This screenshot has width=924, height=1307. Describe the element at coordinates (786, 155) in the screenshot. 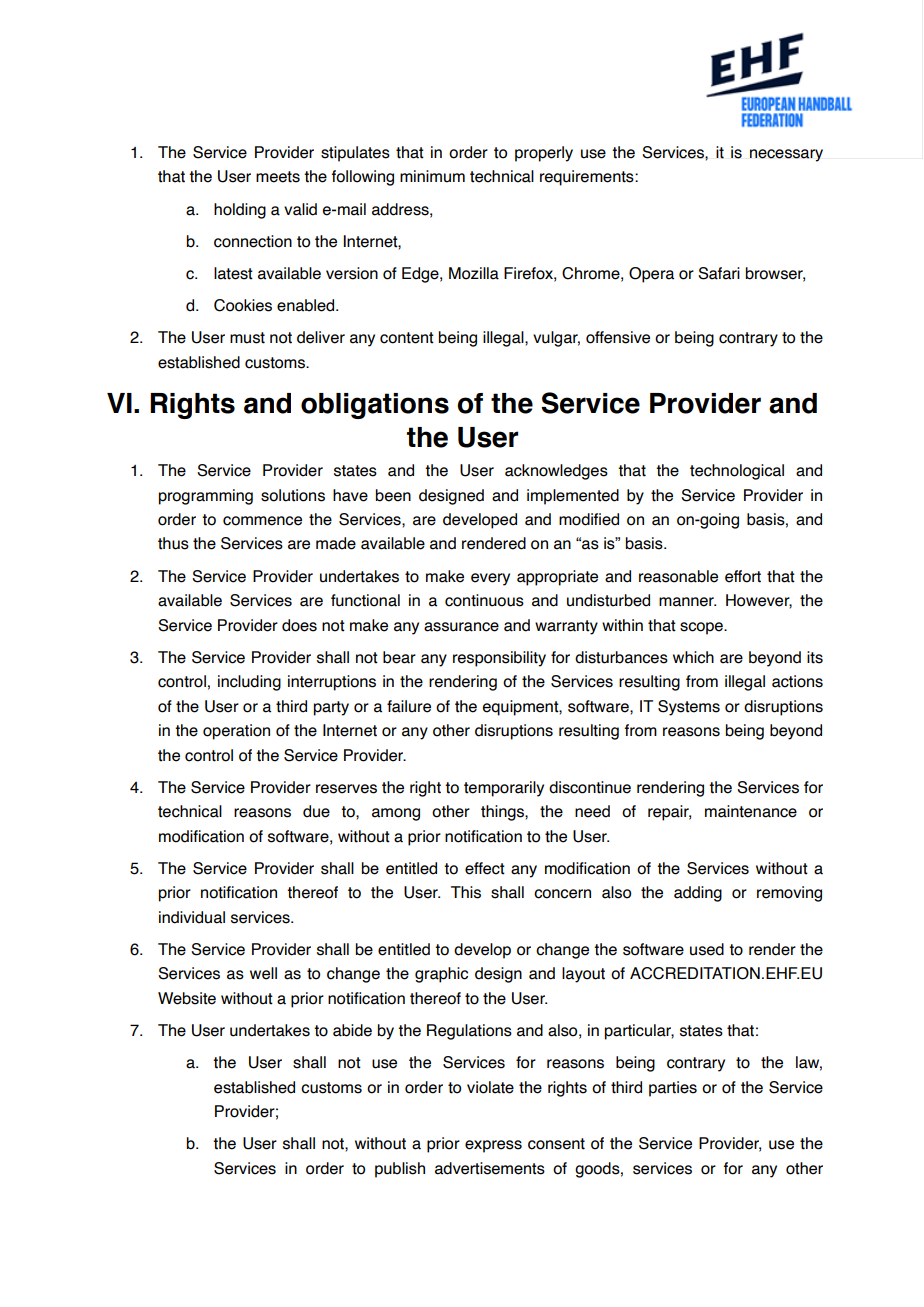

I see `necessary` at that location.
